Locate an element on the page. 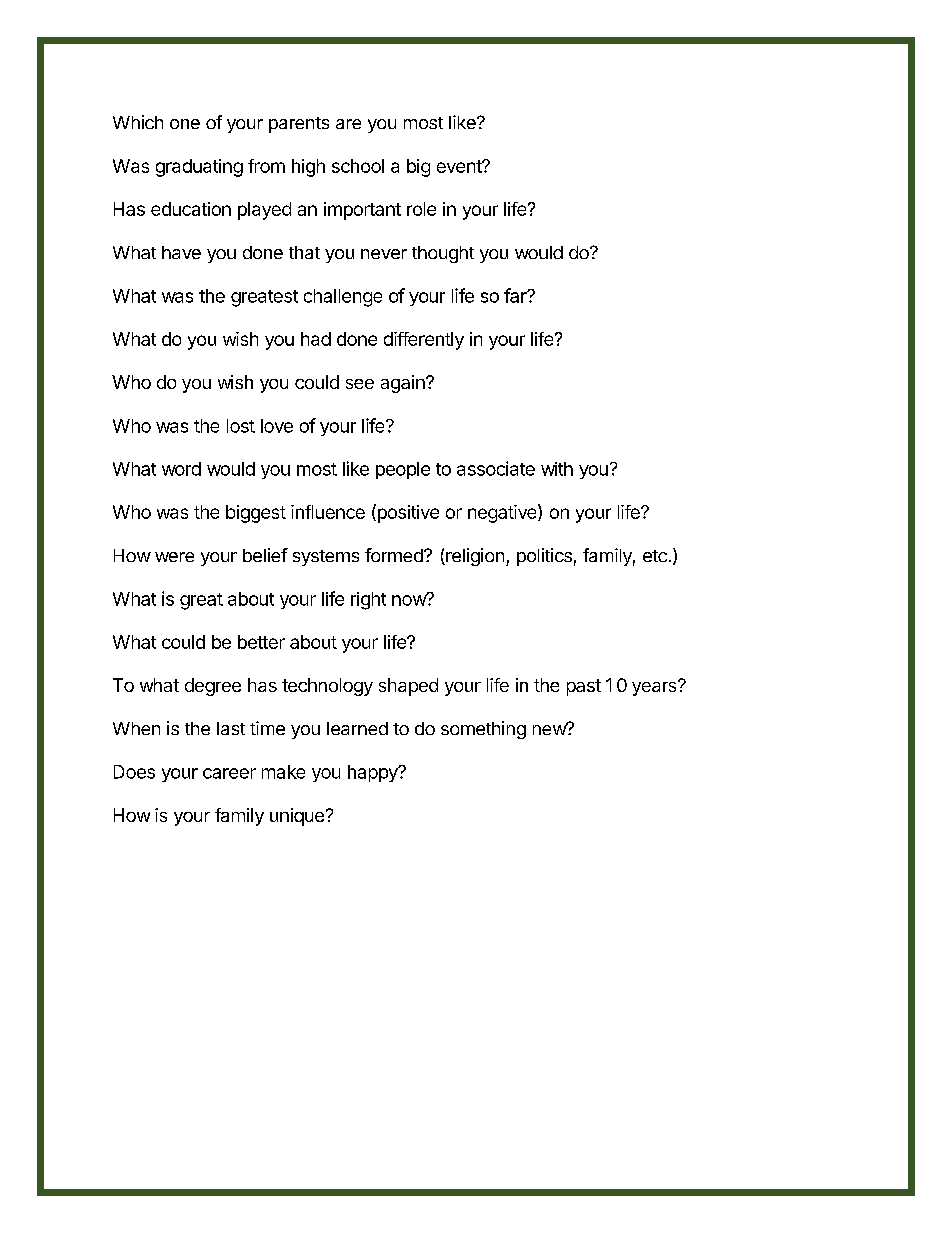  with is located at coordinates (557, 469).
